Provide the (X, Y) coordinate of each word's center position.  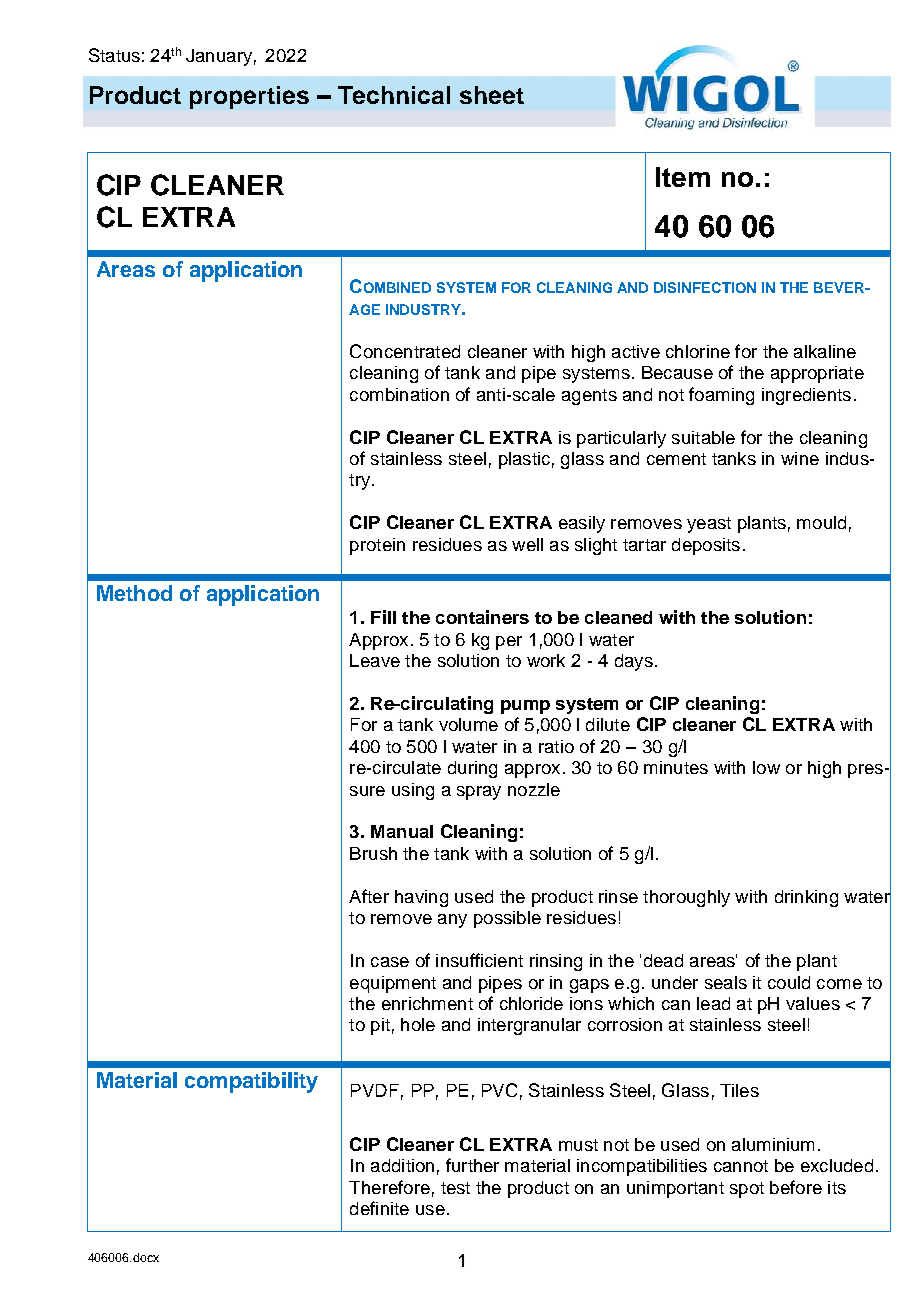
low (766, 767)
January (219, 57)
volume (468, 724)
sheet (492, 95)
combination (399, 394)
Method (134, 593)
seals (726, 982)
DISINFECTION (705, 287)
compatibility (251, 1082)
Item (683, 177)
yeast (709, 525)
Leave (375, 660)
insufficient (479, 960)
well (527, 544)
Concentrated (405, 351)
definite (379, 1208)
